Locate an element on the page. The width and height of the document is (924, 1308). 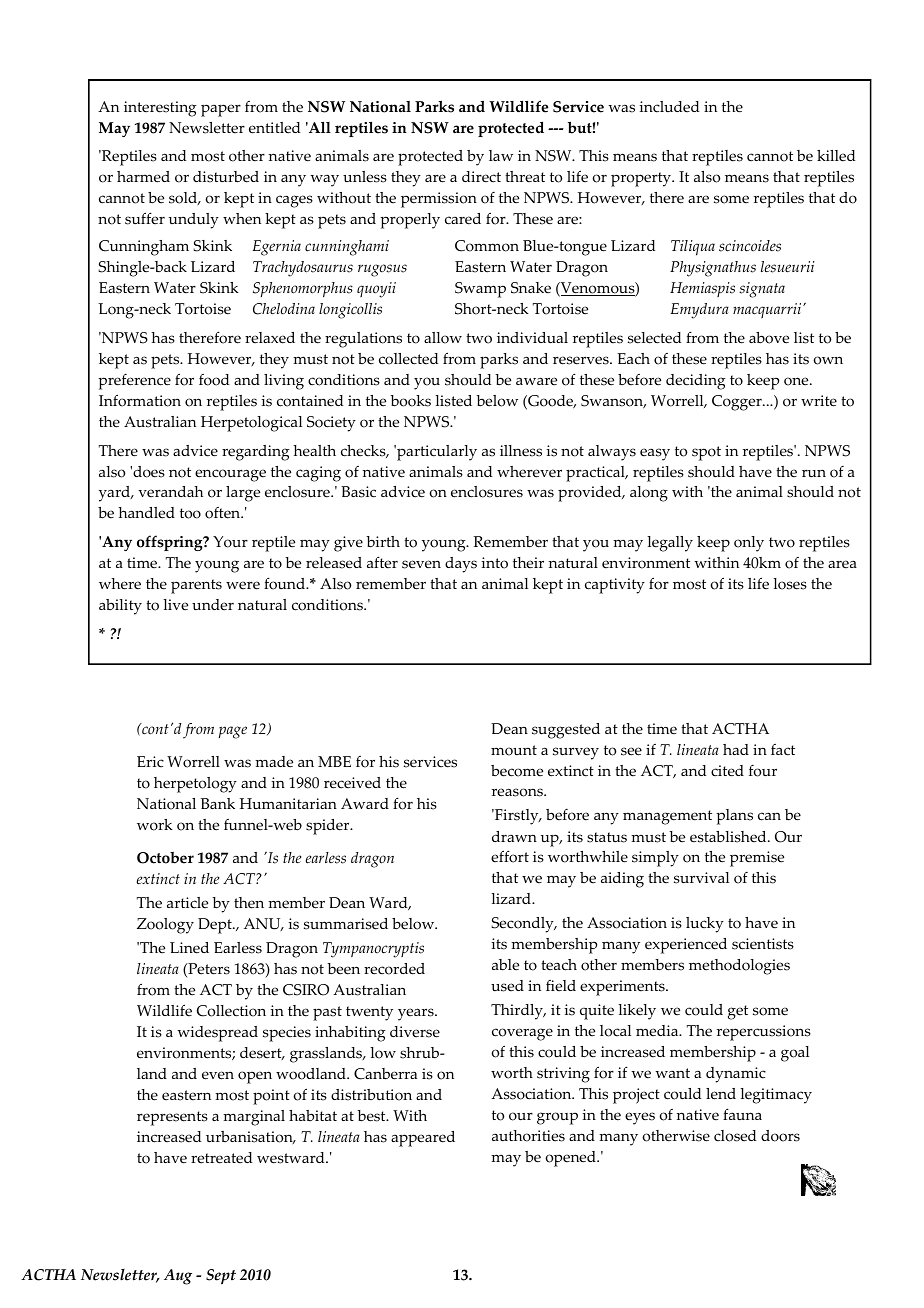
killed is located at coordinates (836, 156).
